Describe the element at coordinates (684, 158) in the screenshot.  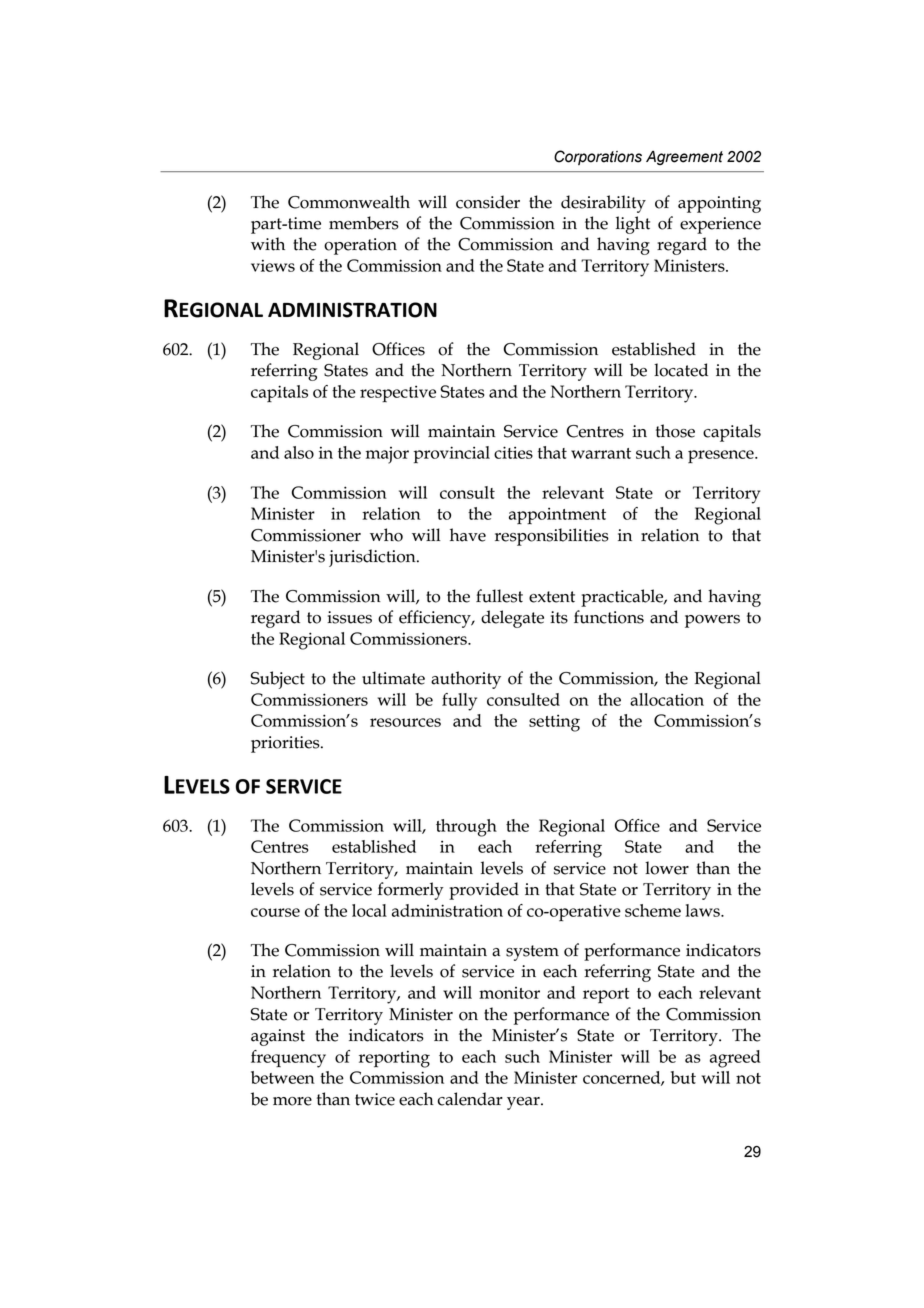
I see `Agreement` at that location.
